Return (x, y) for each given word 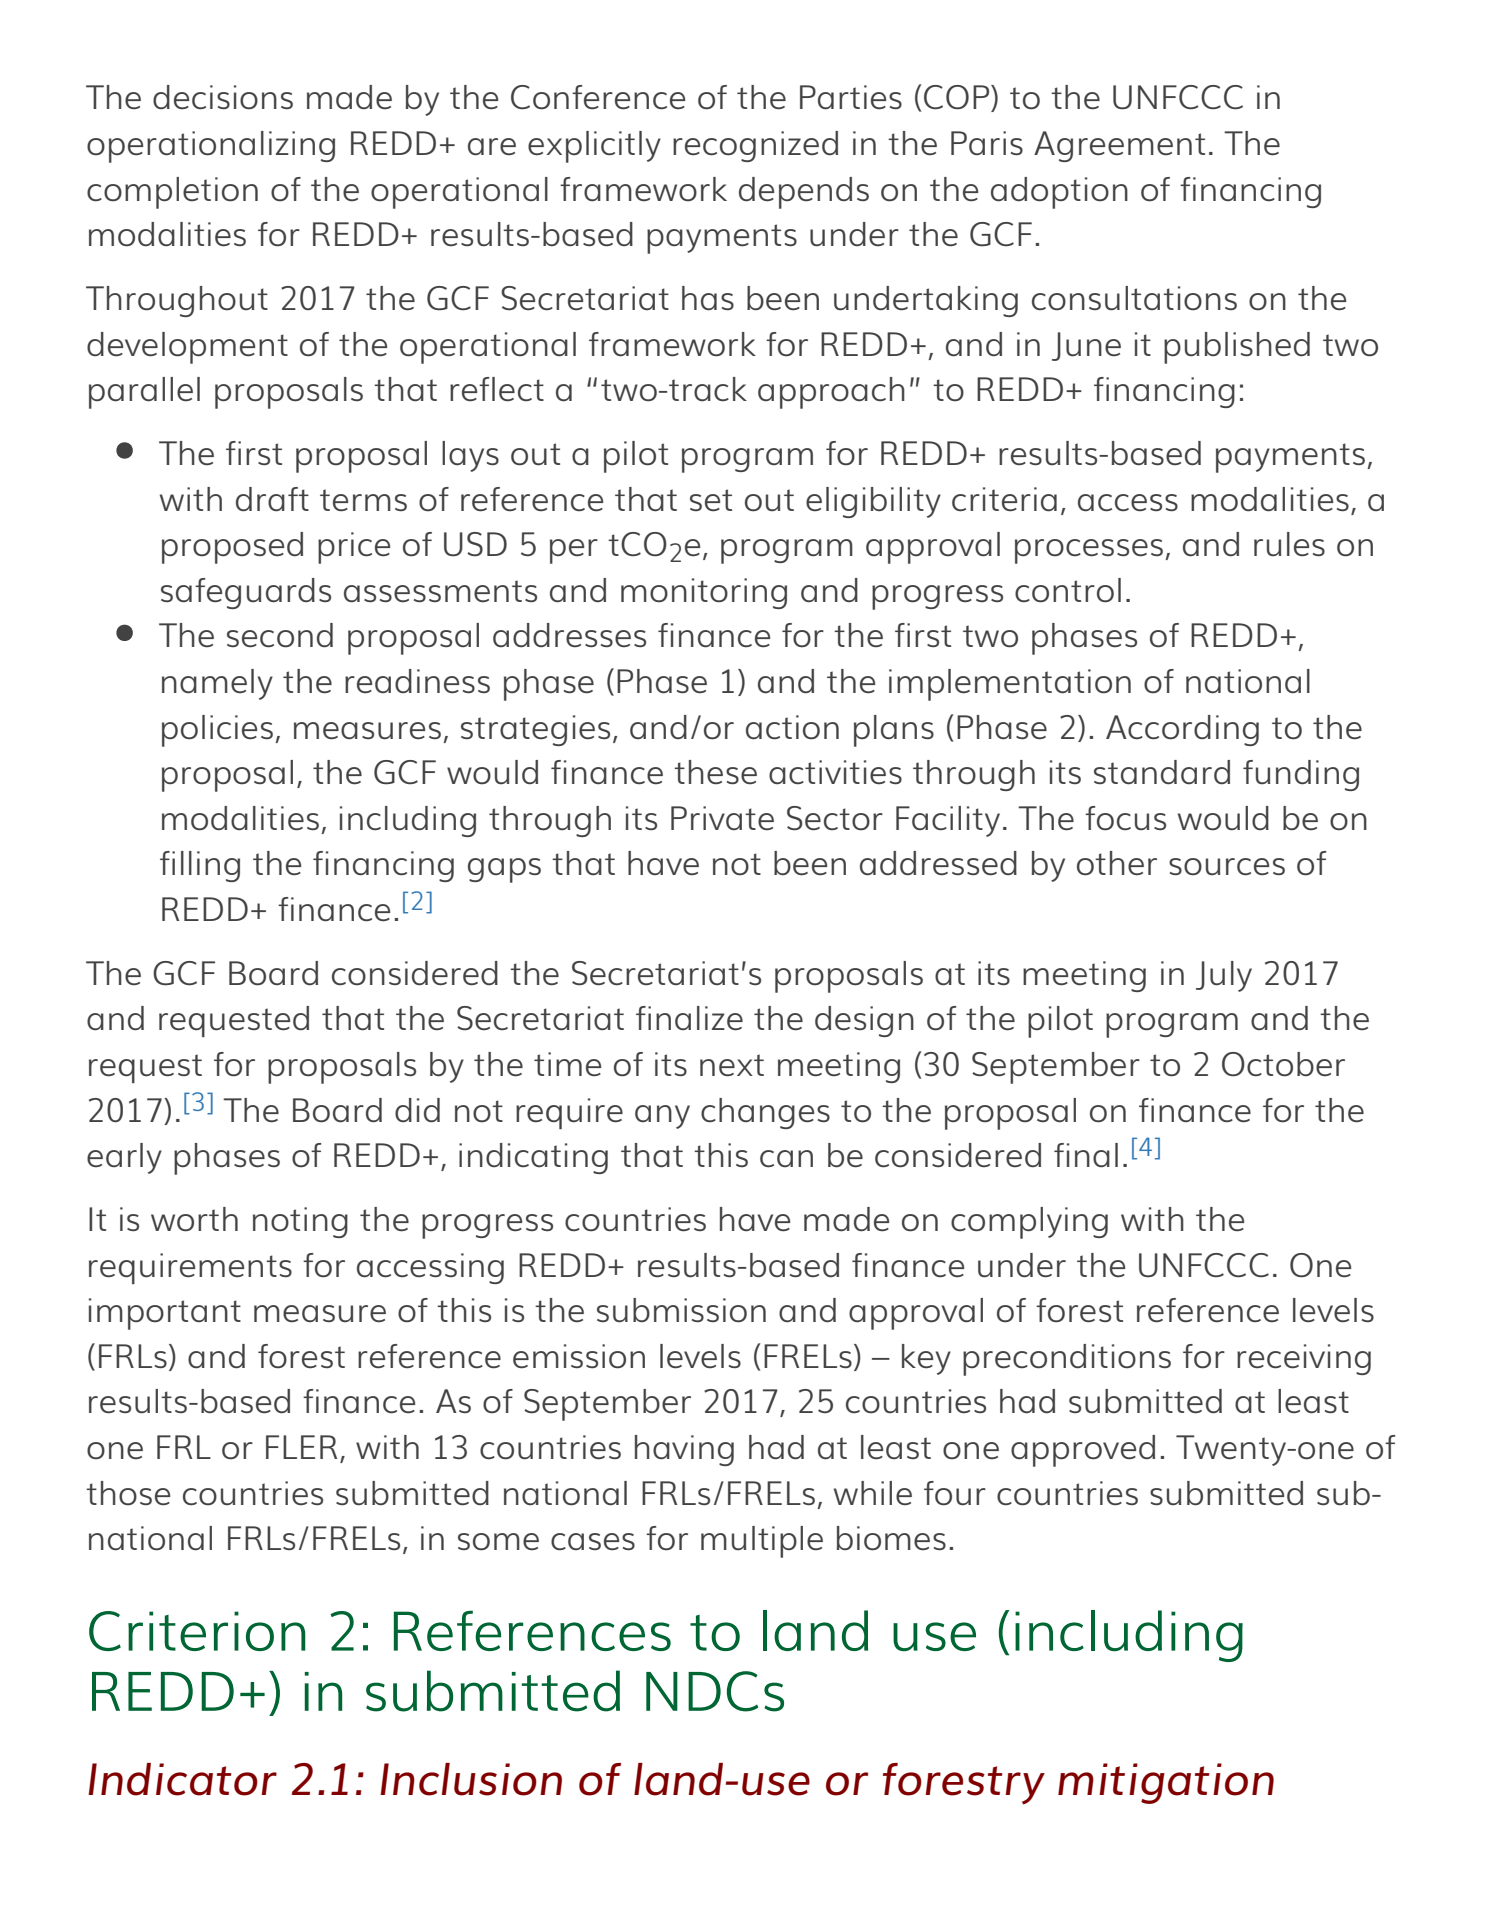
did (417, 1110)
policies (217, 731)
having (684, 1450)
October (1283, 1064)
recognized (755, 146)
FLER (301, 1447)
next (732, 1065)
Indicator (182, 1779)
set (711, 500)
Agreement (1119, 146)
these (715, 772)
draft (272, 499)
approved (1083, 1451)
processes (1090, 551)
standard (1162, 772)
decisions (223, 97)
